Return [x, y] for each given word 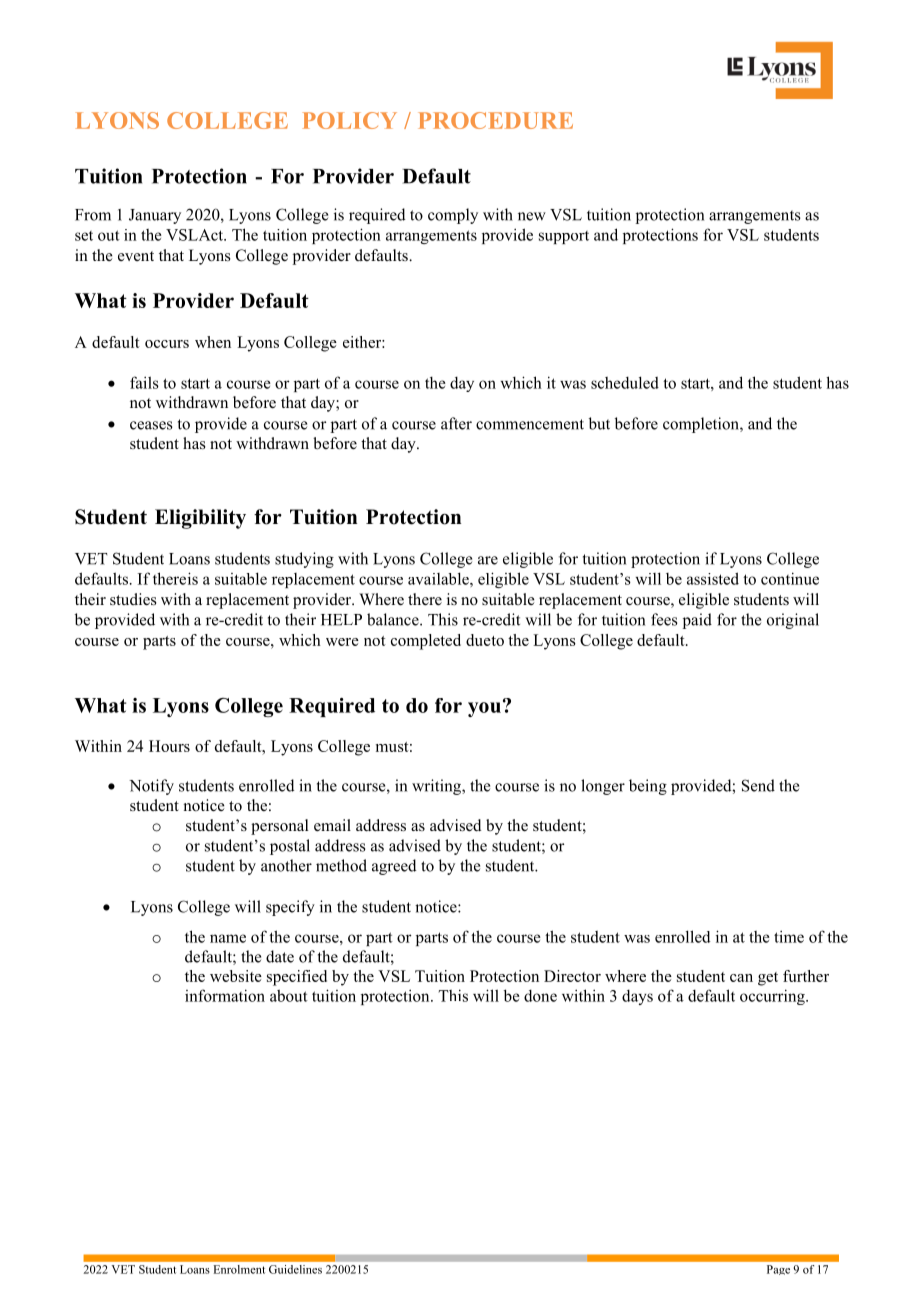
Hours [169, 746]
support [564, 237]
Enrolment [239, 1269]
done [540, 996]
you [484, 709]
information [225, 995]
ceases [151, 425]
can [741, 978]
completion [702, 425]
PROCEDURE [495, 120]
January [155, 216]
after [456, 423]
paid [697, 621]
